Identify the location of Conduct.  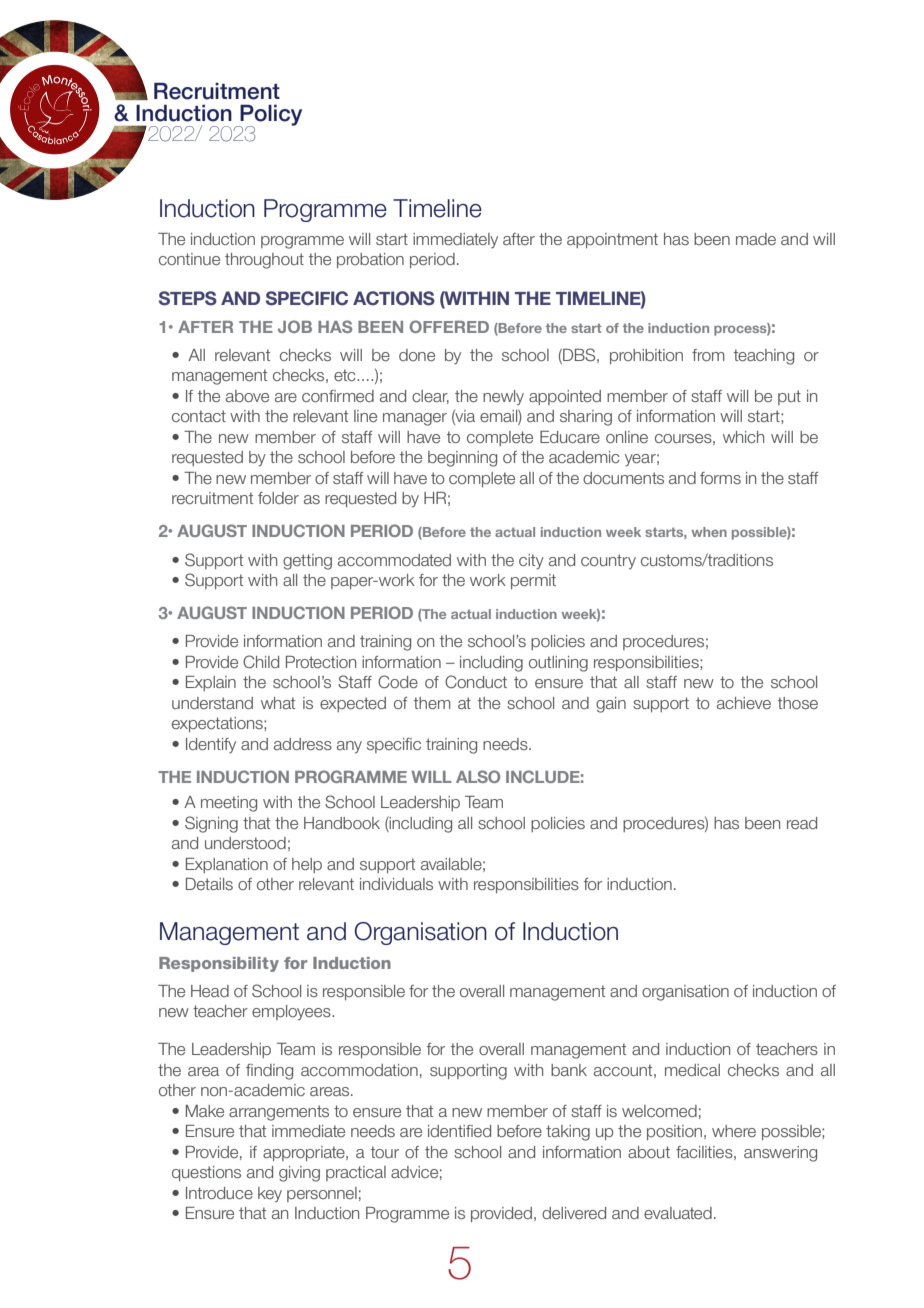
(476, 681).
